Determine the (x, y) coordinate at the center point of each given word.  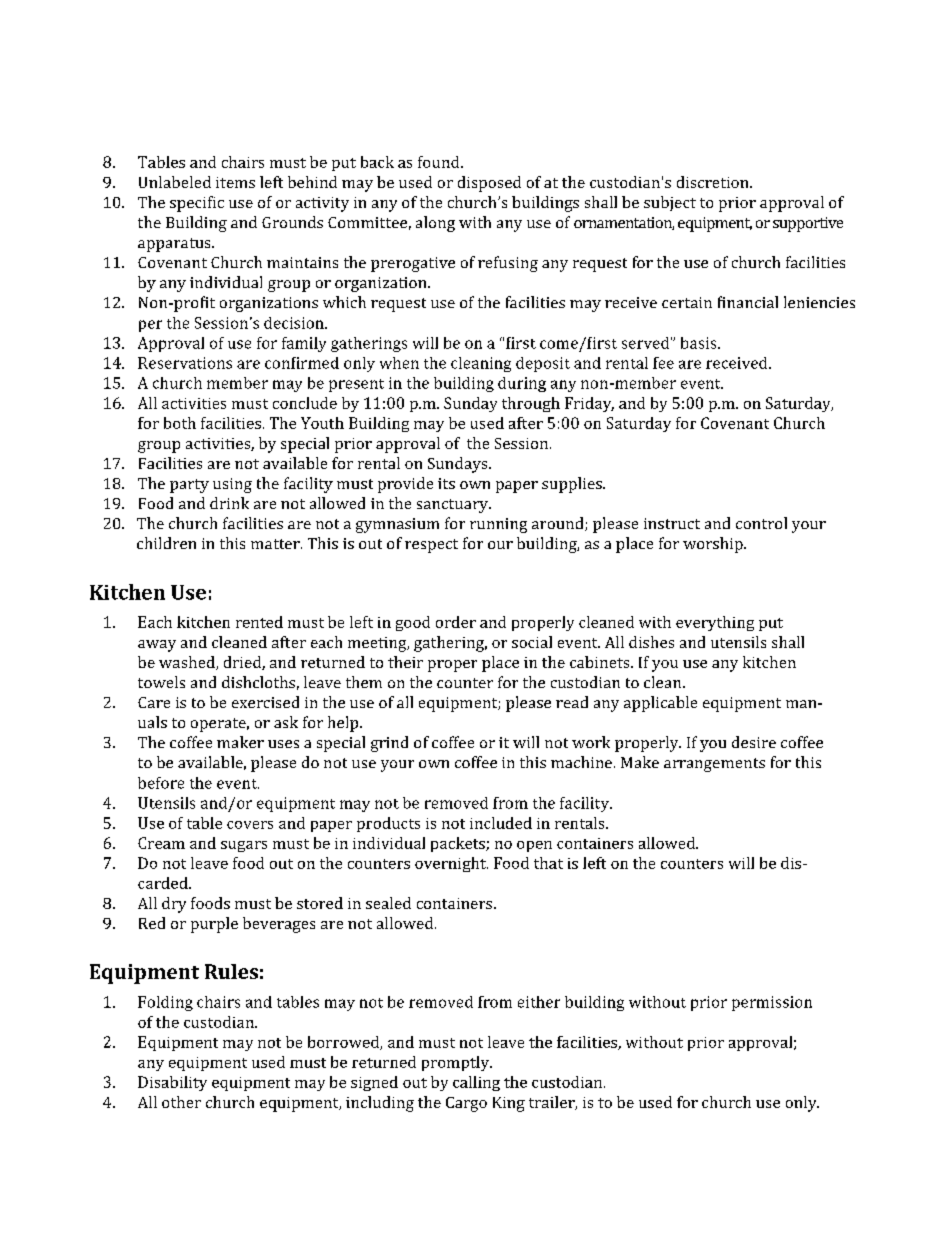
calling (476, 1083)
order (456, 622)
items (235, 182)
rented (259, 622)
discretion (714, 182)
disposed (489, 184)
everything (715, 623)
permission (772, 1003)
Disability (172, 1083)
